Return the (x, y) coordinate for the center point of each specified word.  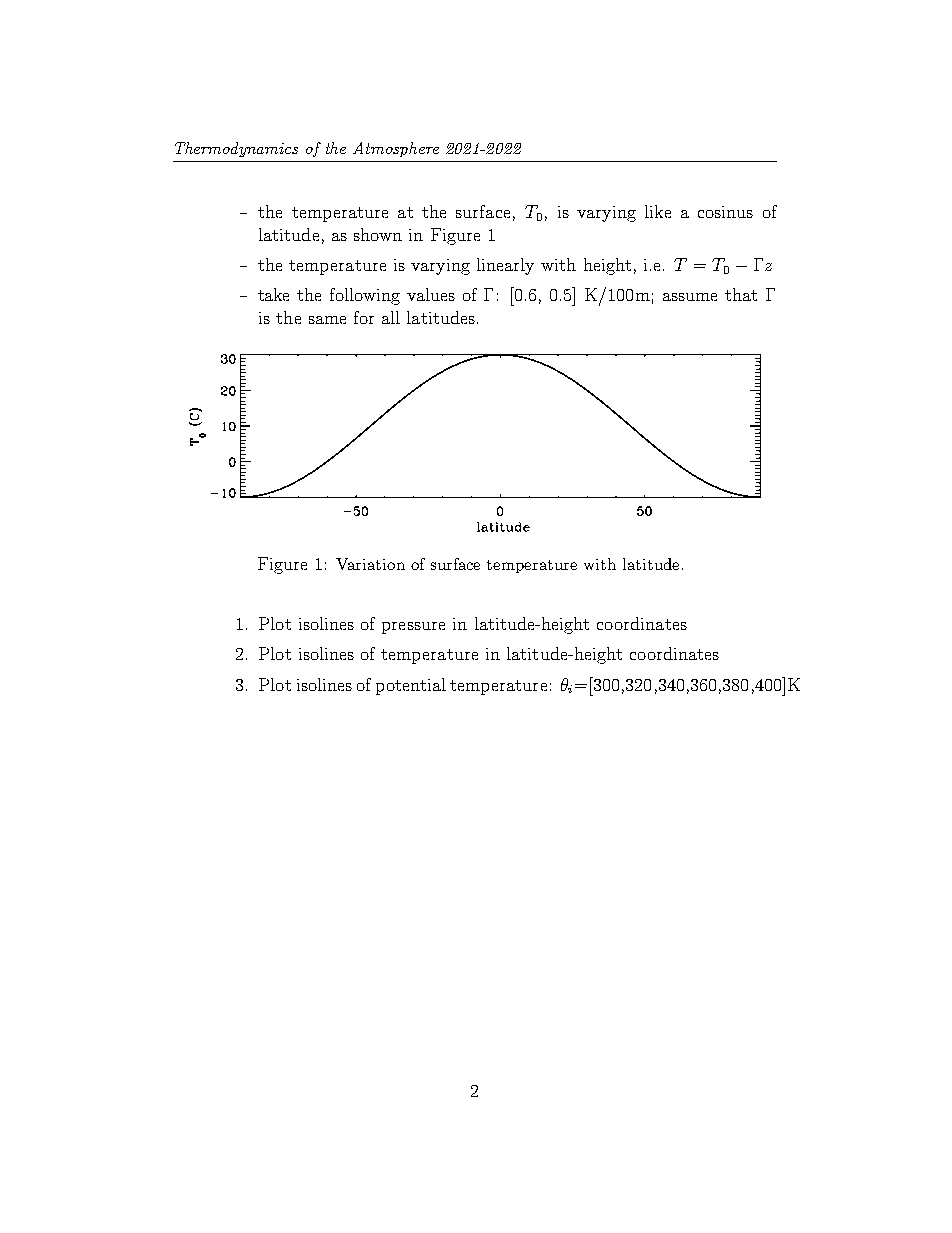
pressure (413, 628)
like (658, 211)
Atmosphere (396, 149)
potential (411, 686)
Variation (370, 564)
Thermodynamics (236, 149)
